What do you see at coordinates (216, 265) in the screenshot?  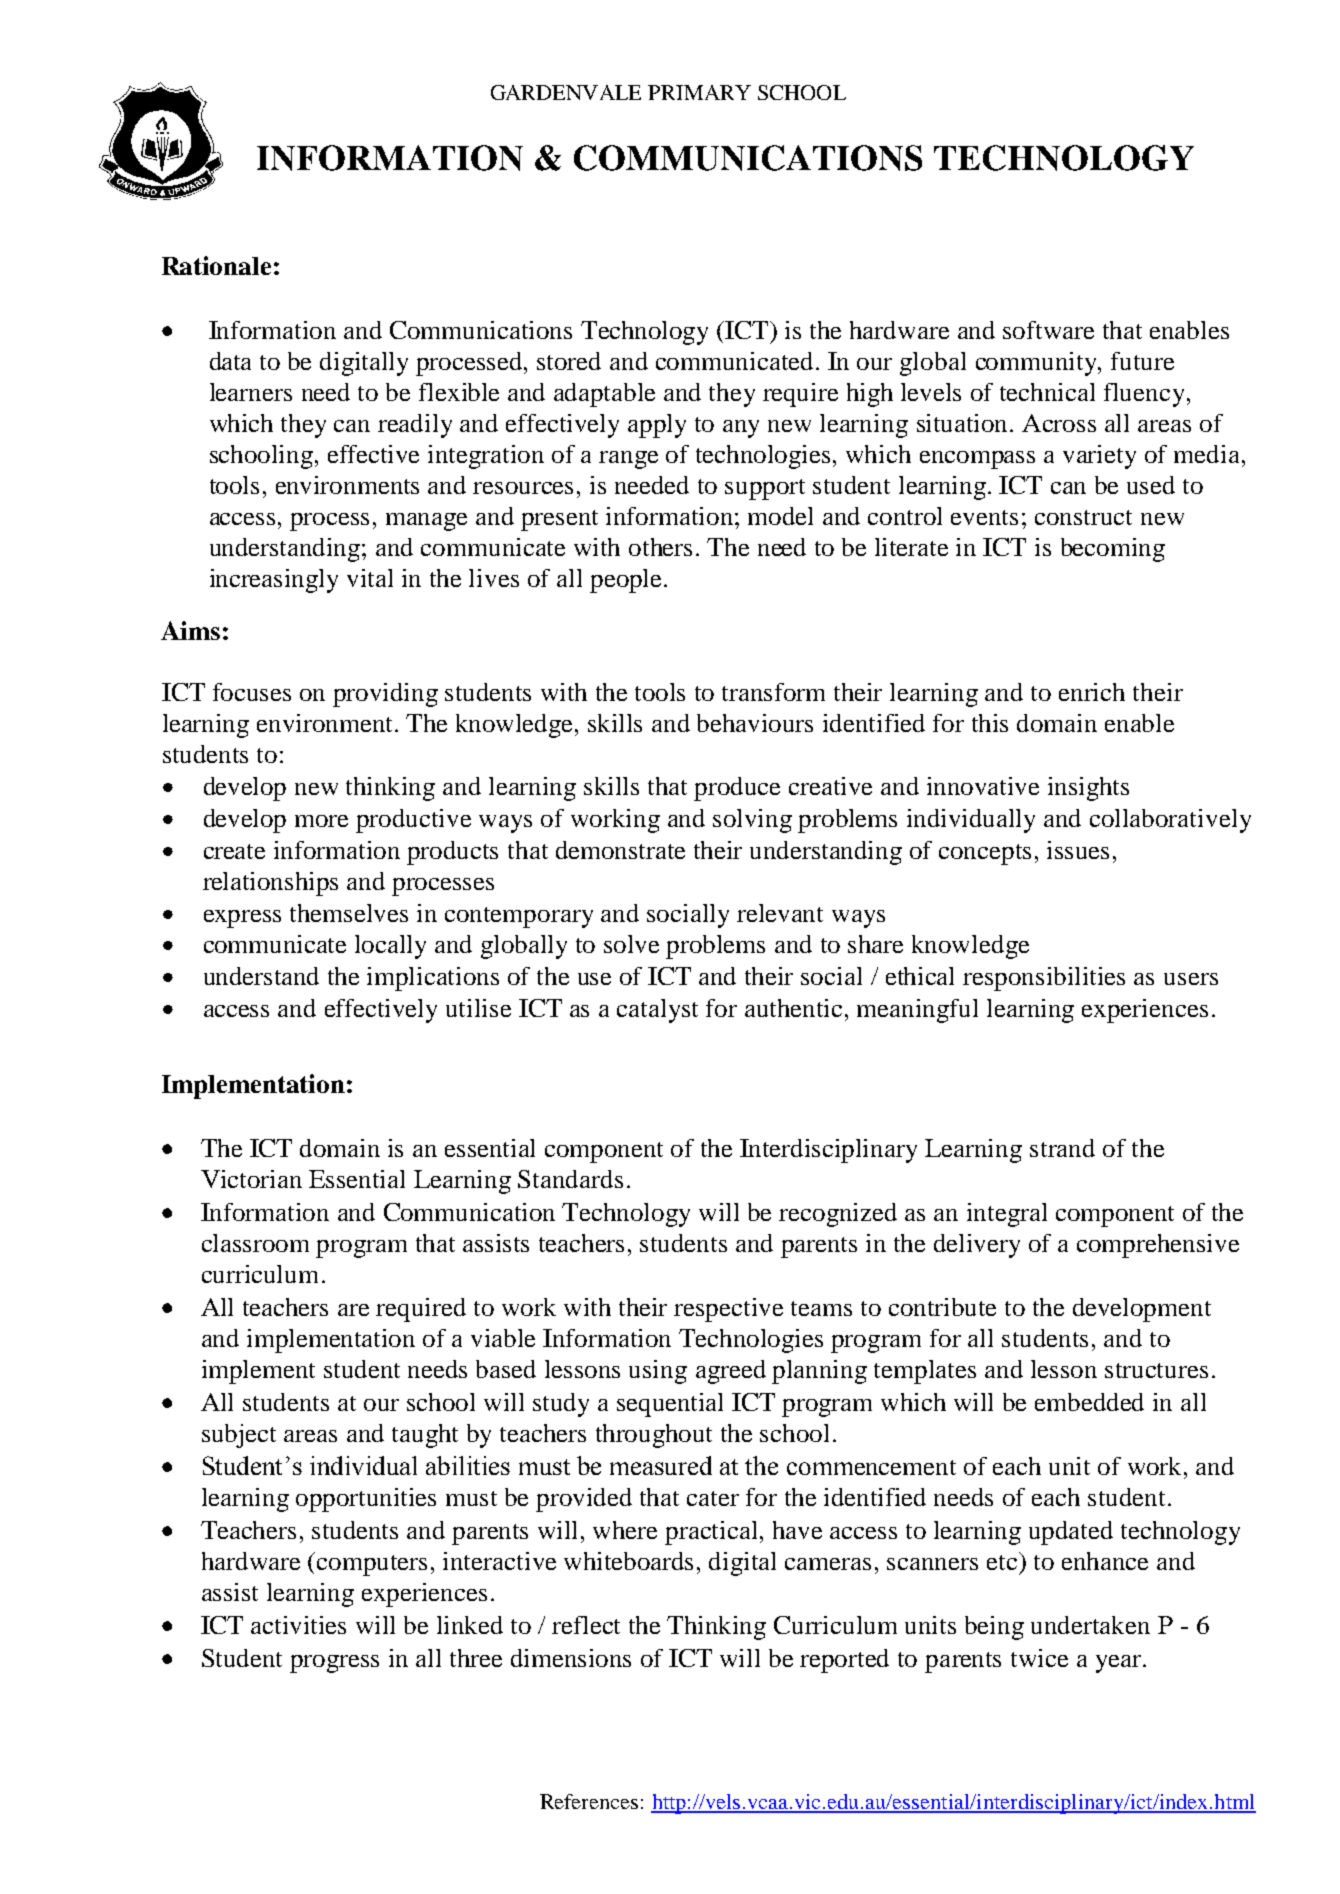 I see `Rationale` at bounding box center [216, 265].
